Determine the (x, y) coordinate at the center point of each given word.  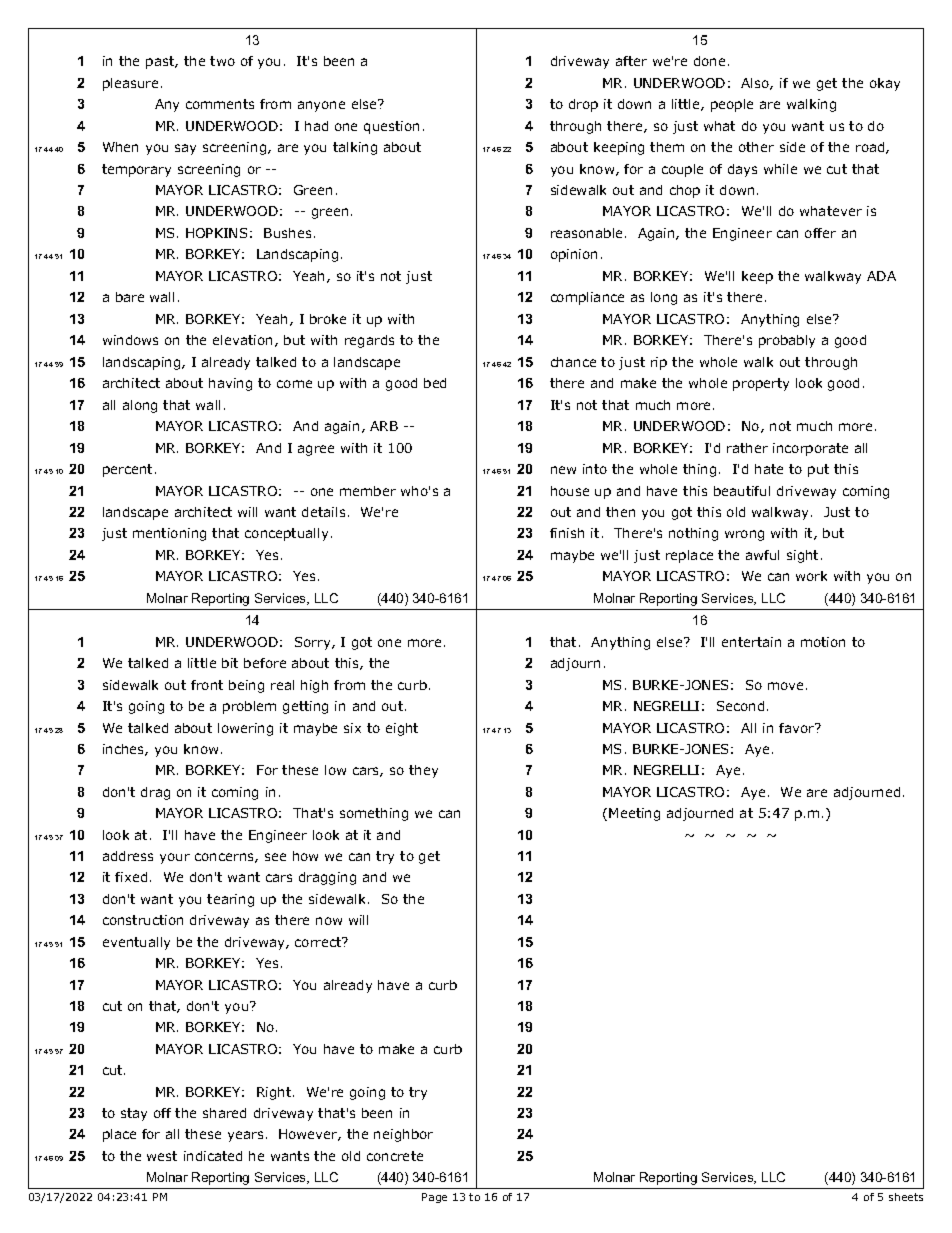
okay (885, 84)
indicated (213, 1156)
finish (567, 533)
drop (583, 105)
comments (220, 104)
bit (230, 663)
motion (823, 642)
